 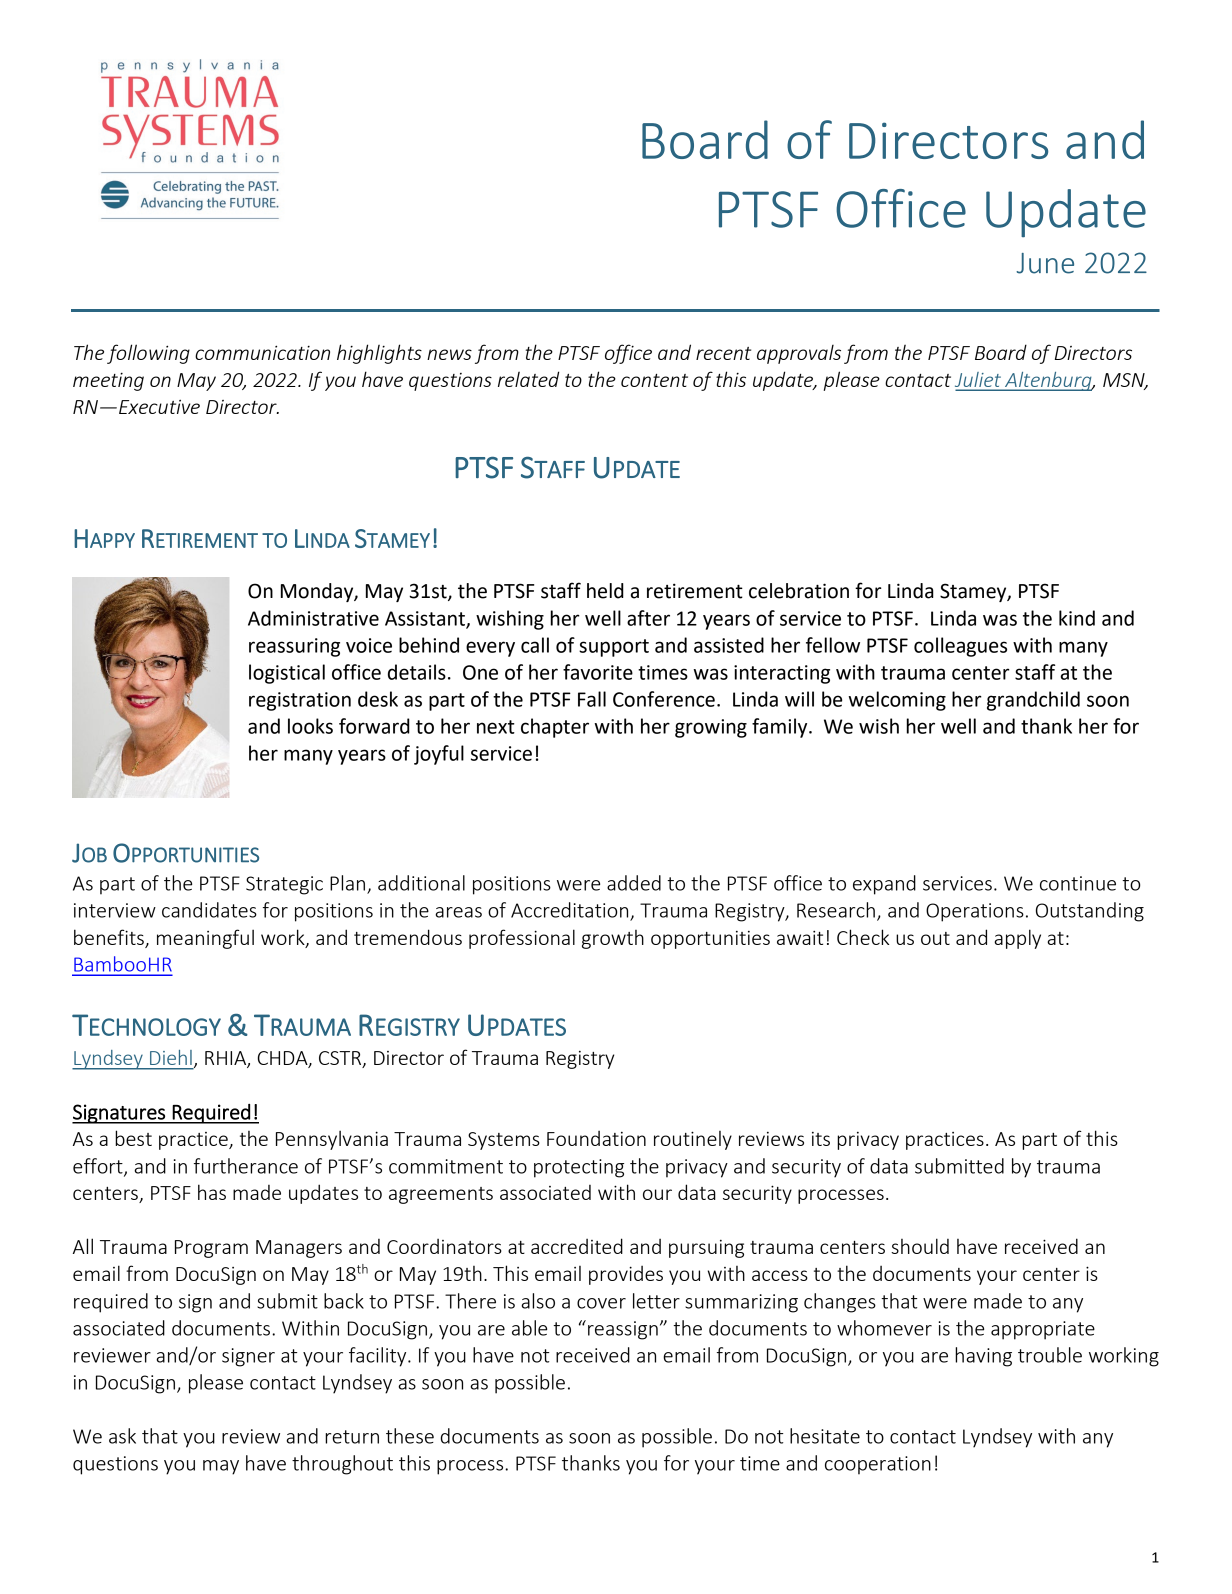 I want to click on communication, so click(x=262, y=352).
